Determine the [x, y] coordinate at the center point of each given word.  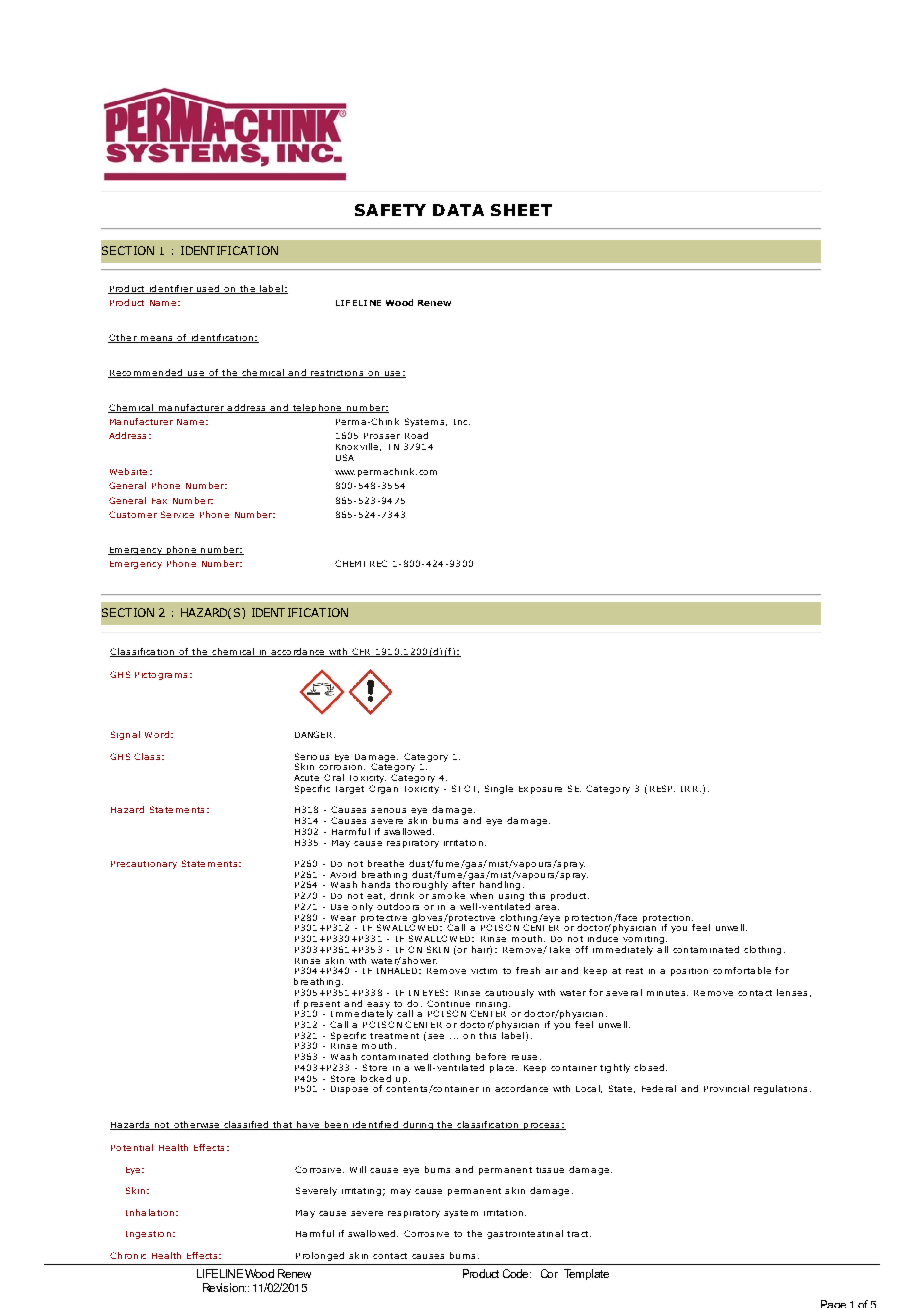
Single [499, 789]
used [207, 289]
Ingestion [148, 1235]
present [321, 1006]
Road [416, 435]
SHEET [521, 210]
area [545, 907]
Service [177, 514]
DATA [458, 210]
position [689, 972]
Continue [448, 1003]
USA [345, 457]
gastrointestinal [525, 1234]
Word [157, 734]
